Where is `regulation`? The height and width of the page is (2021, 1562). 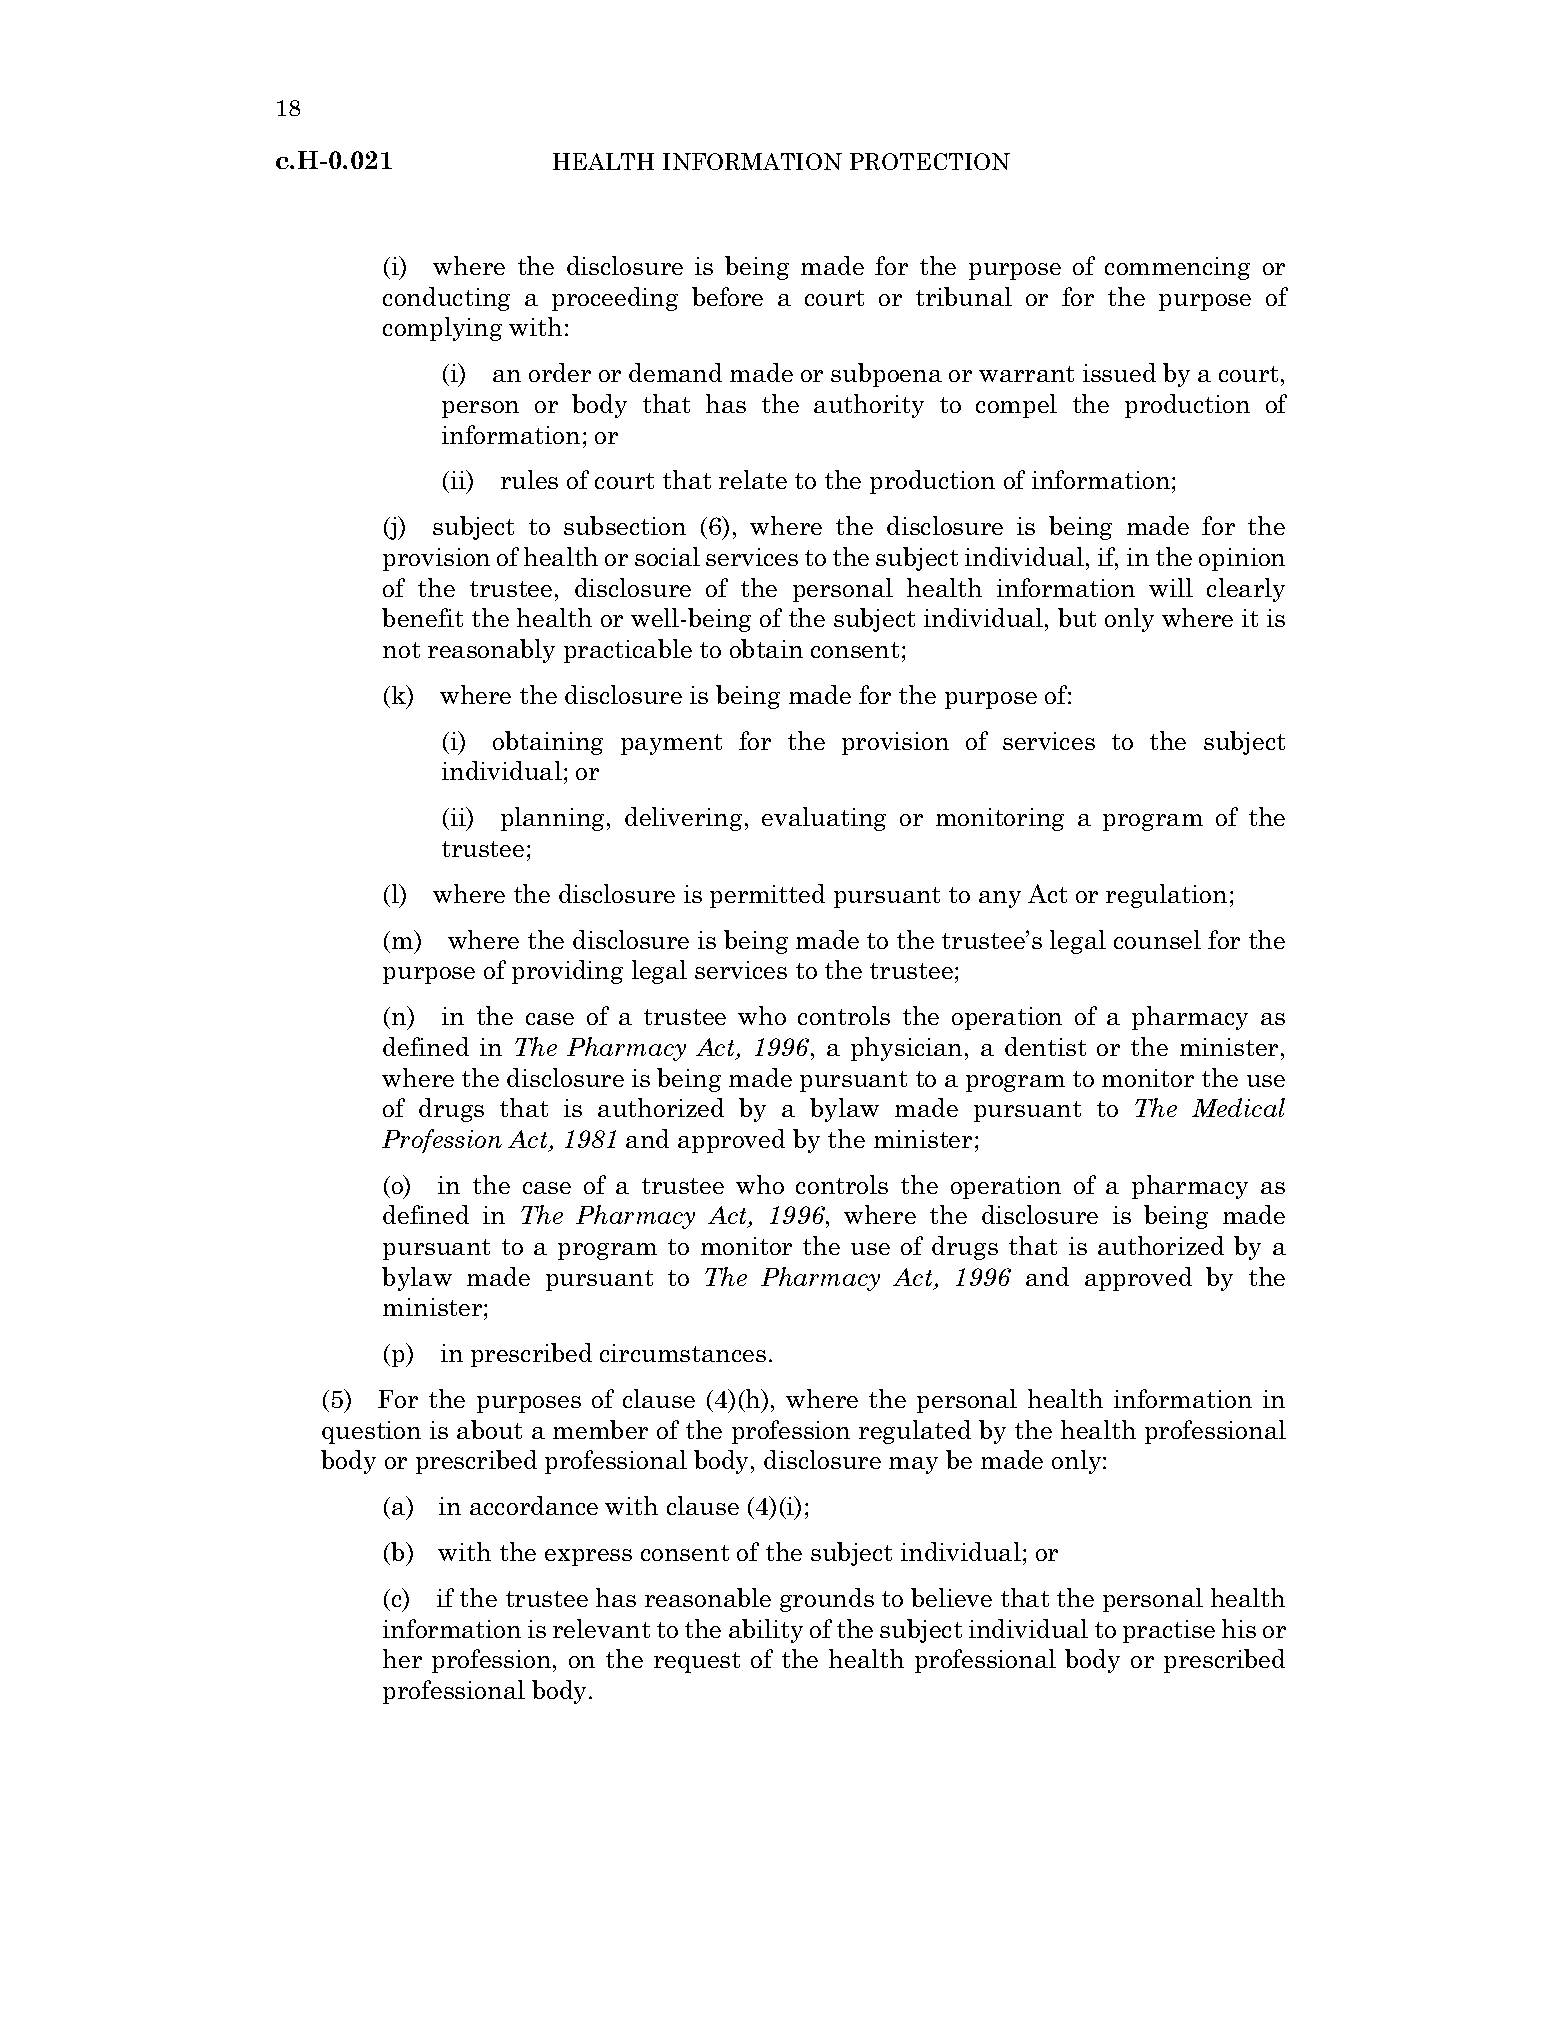 regulation is located at coordinates (1166, 896).
